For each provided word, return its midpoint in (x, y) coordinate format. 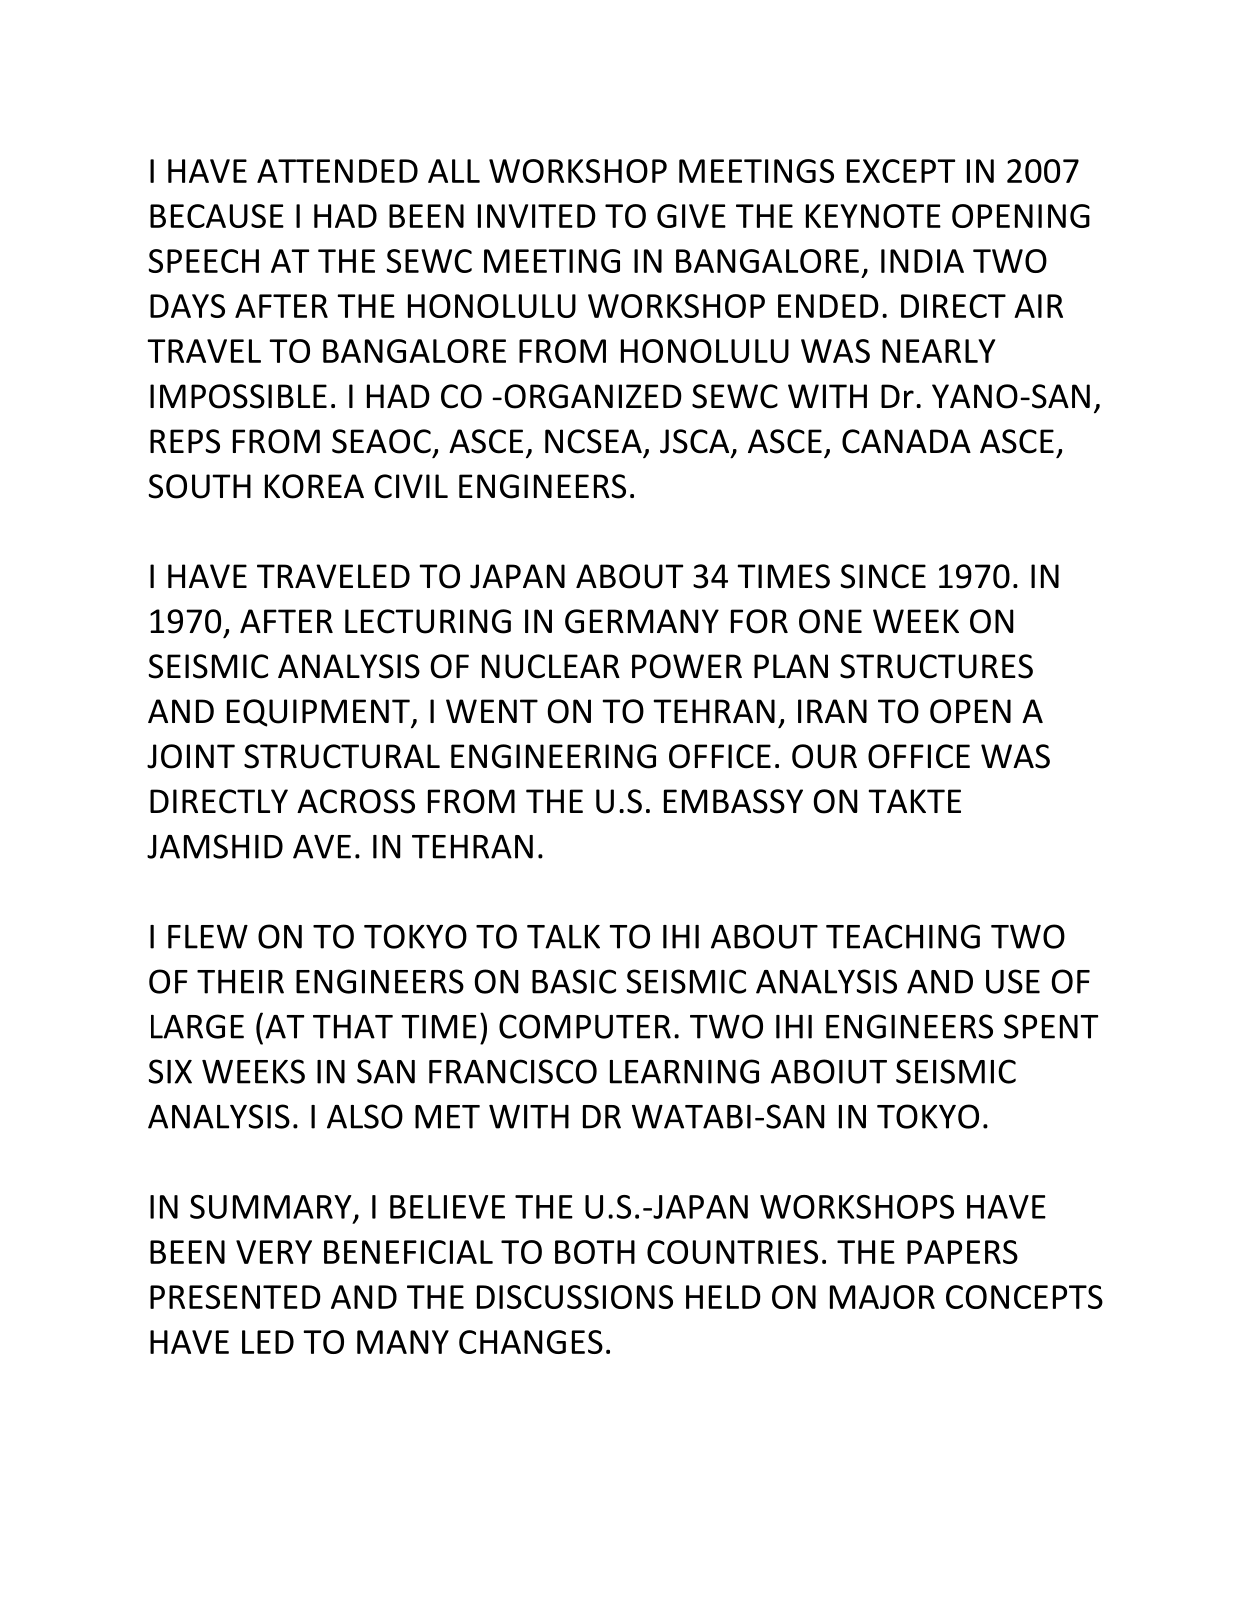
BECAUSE (217, 216)
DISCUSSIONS (575, 1297)
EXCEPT (901, 171)
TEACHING (903, 936)
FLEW (208, 937)
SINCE (883, 576)
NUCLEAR (551, 666)
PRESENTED (235, 1297)
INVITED (537, 216)
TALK (563, 937)
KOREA (314, 486)
